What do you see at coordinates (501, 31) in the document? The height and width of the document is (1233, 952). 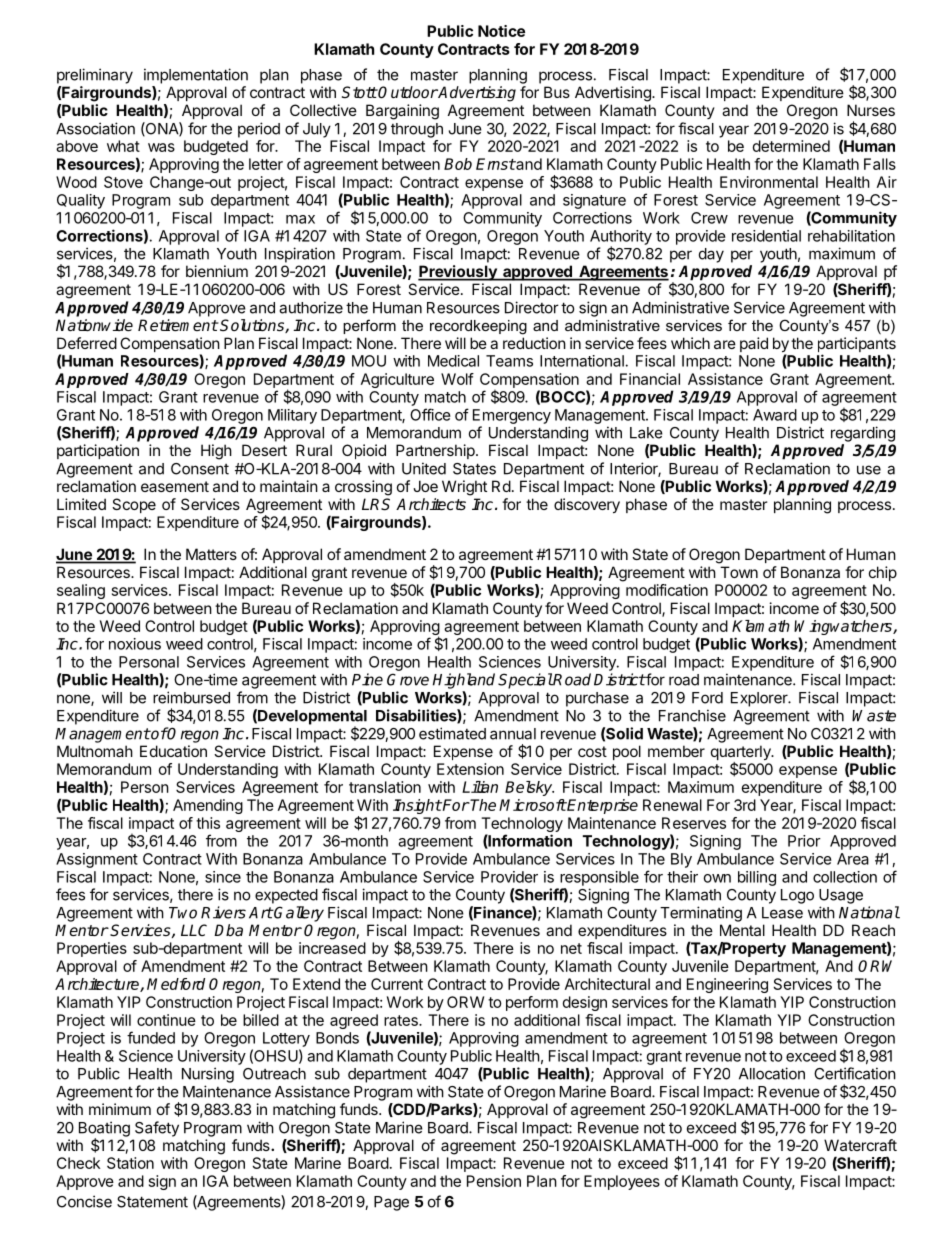 I see `Notice` at bounding box center [501, 31].
